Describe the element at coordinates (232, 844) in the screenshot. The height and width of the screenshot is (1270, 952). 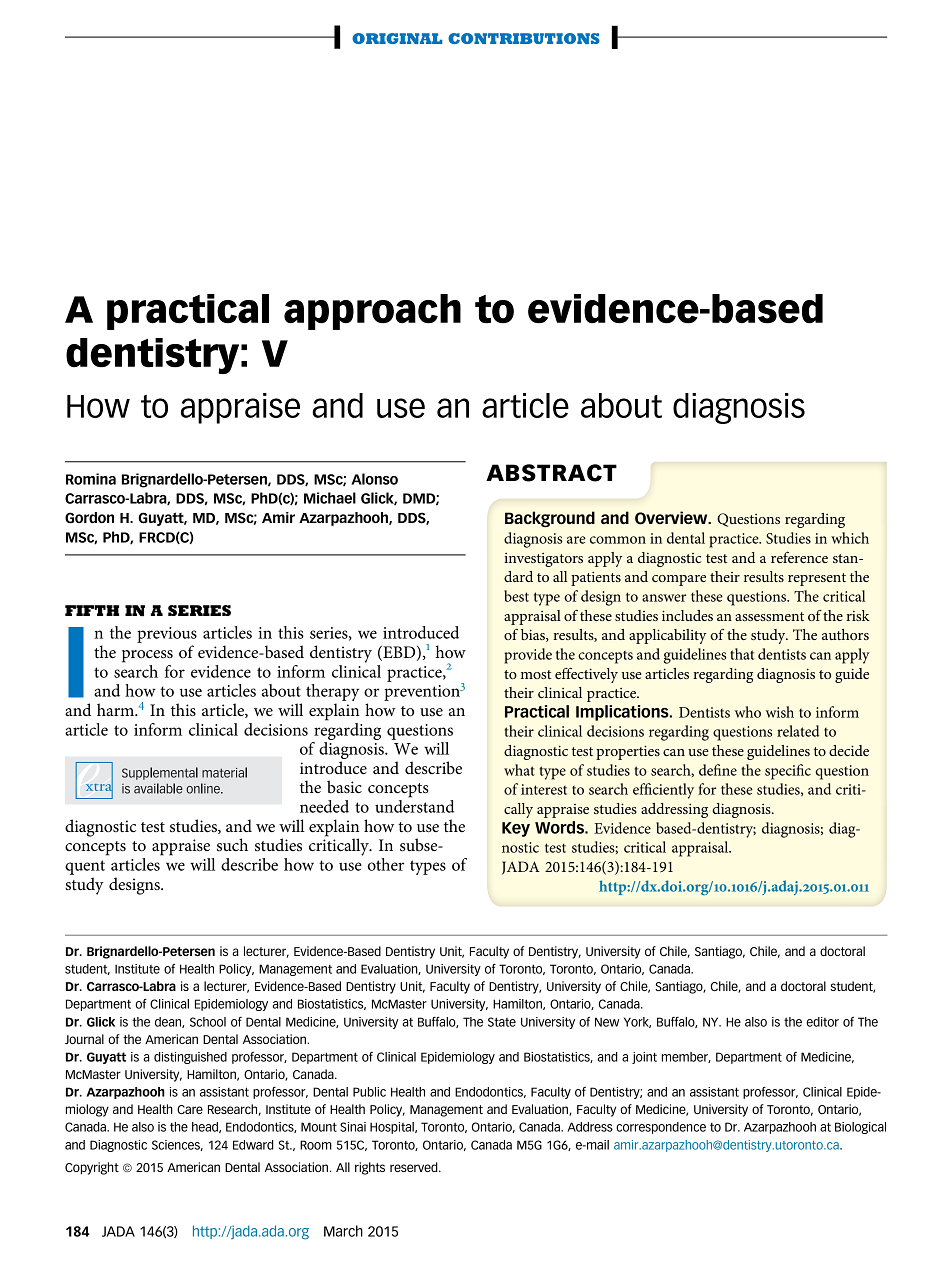
I see `such` at that location.
